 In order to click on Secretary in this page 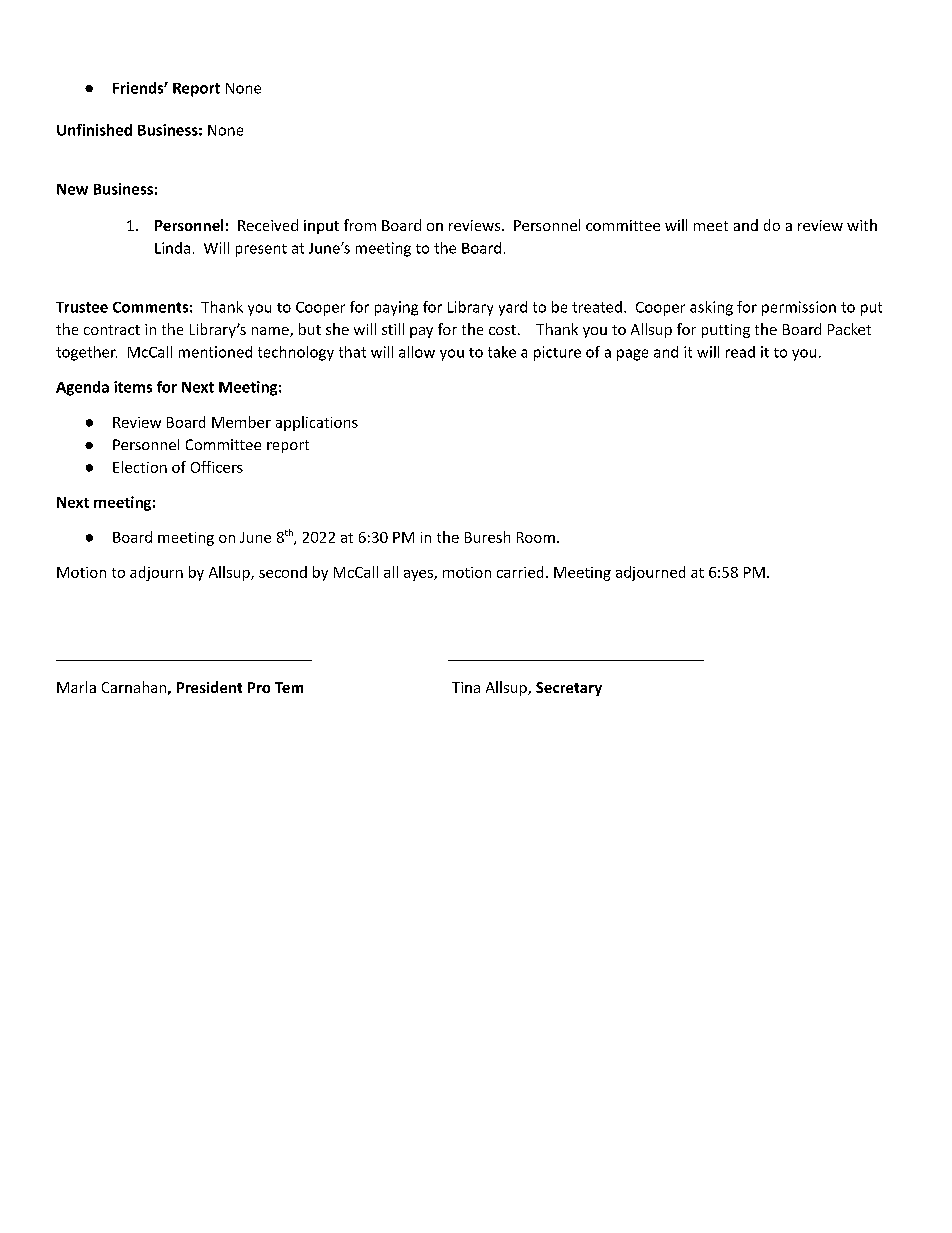, I will do `click(569, 689)`.
